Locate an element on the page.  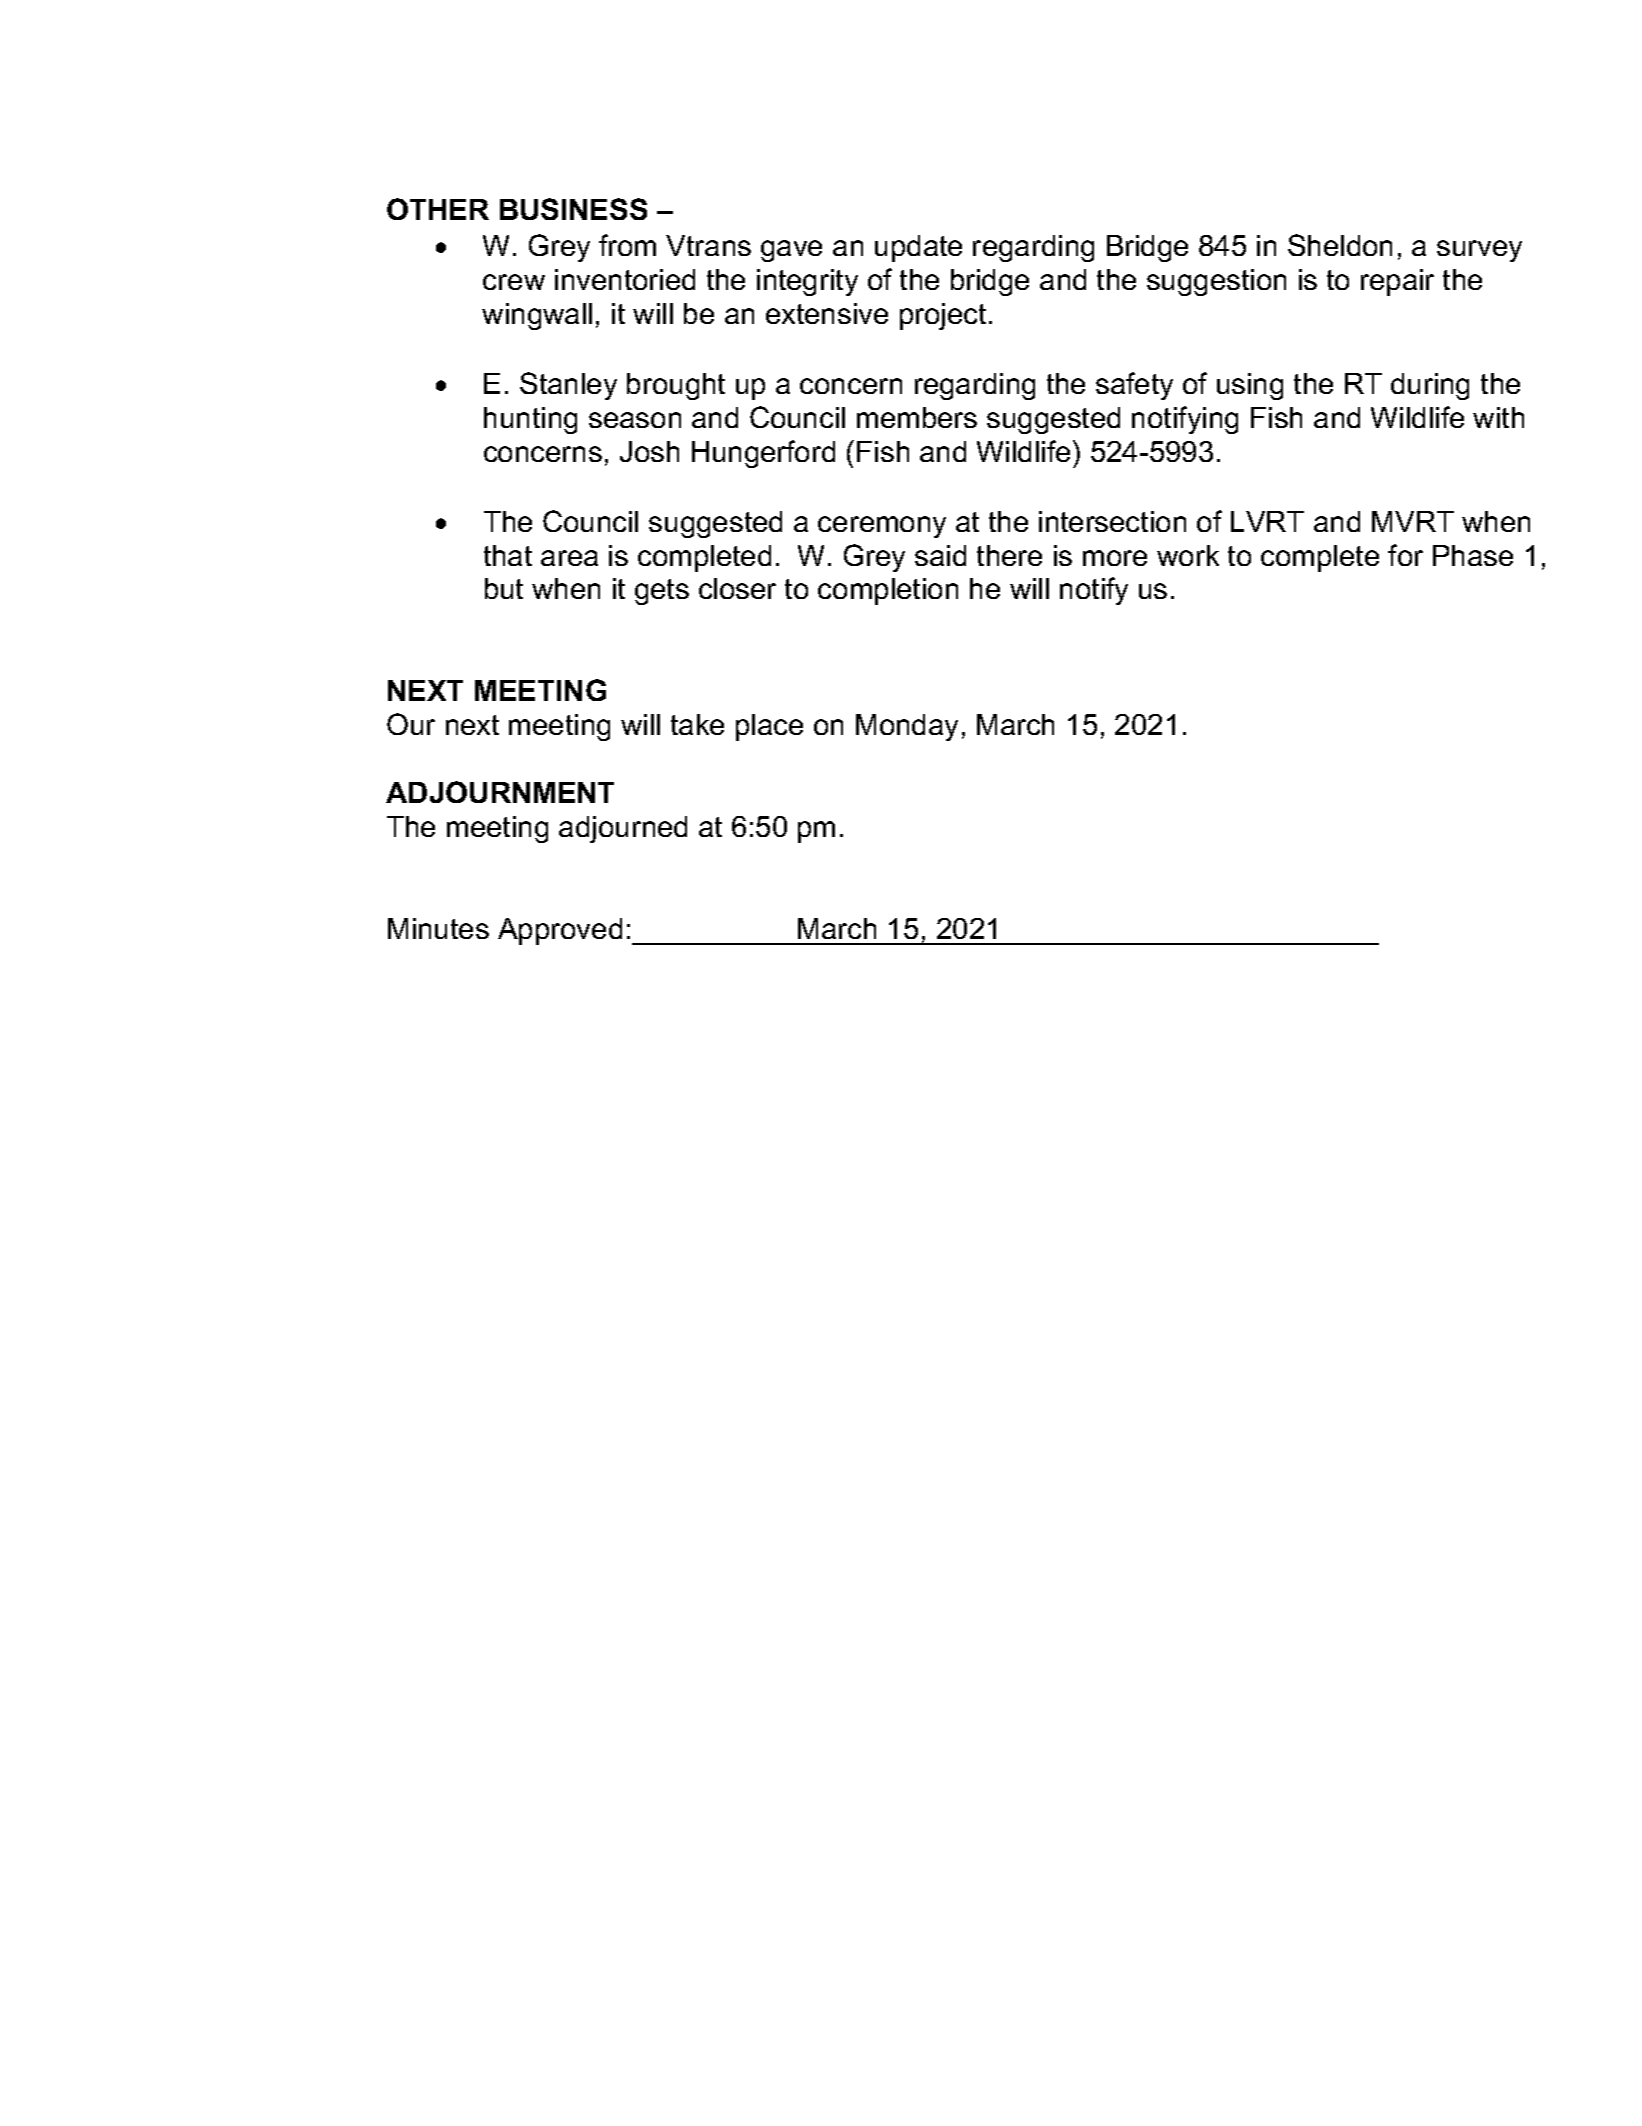
Sheldon is located at coordinates (1340, 245).
